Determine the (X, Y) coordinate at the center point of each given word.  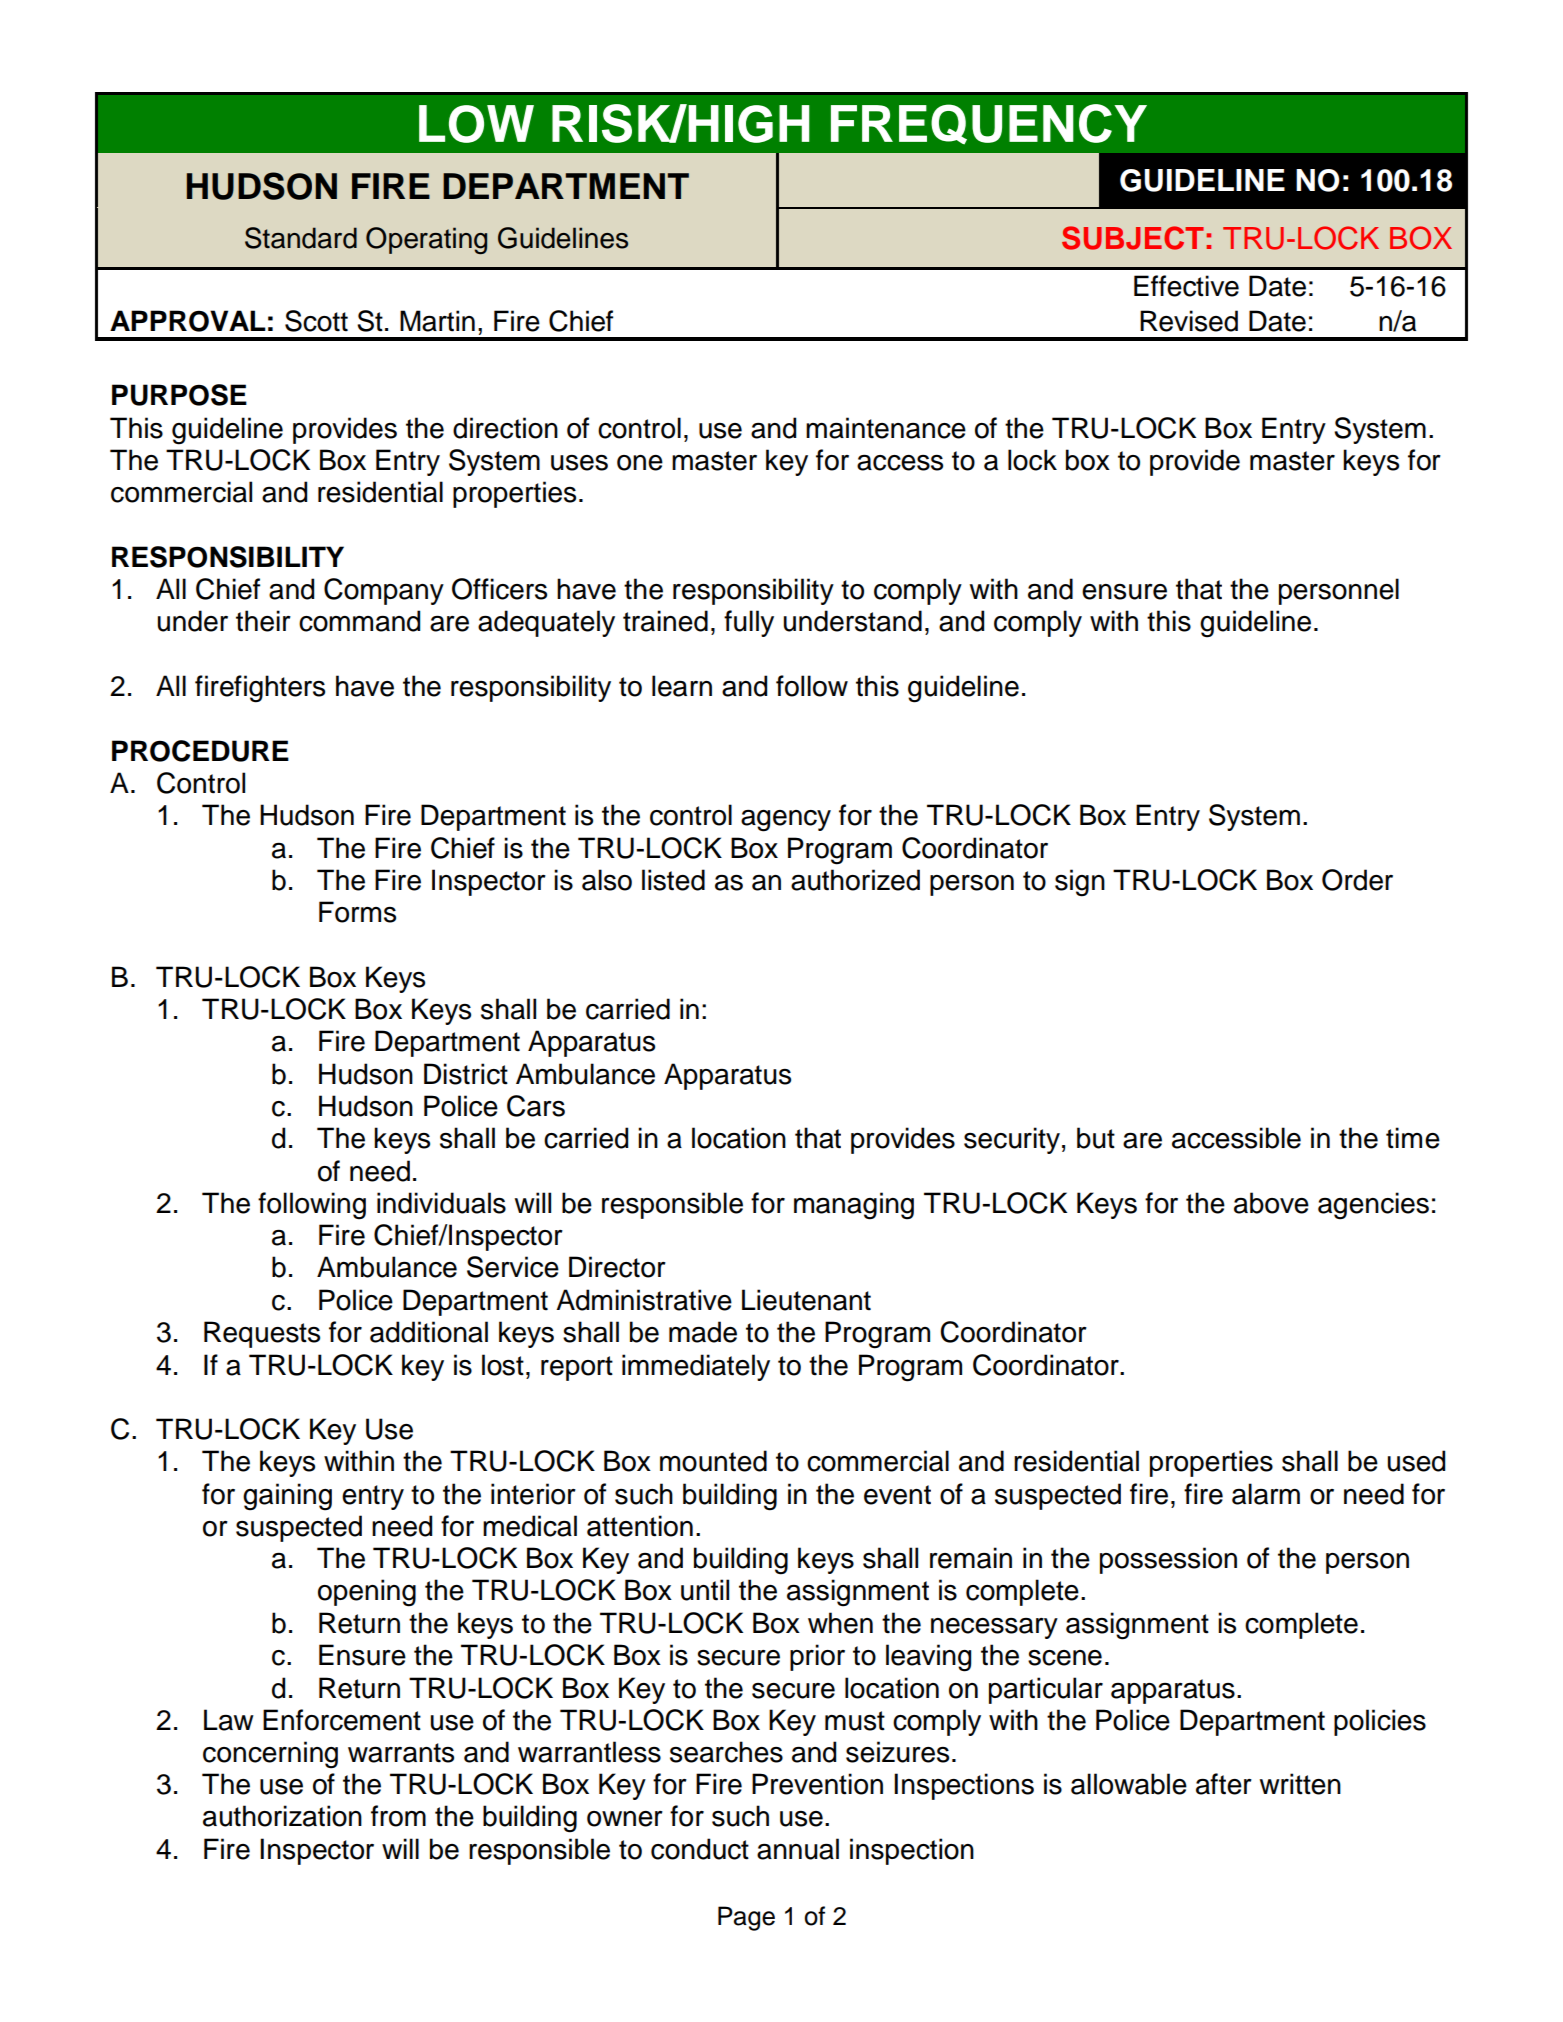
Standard (301, 238)
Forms (357, 912)
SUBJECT (1133, 238)
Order (1357, 880)
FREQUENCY (989, 124)
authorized (855, 880)
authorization (282, 1816)
